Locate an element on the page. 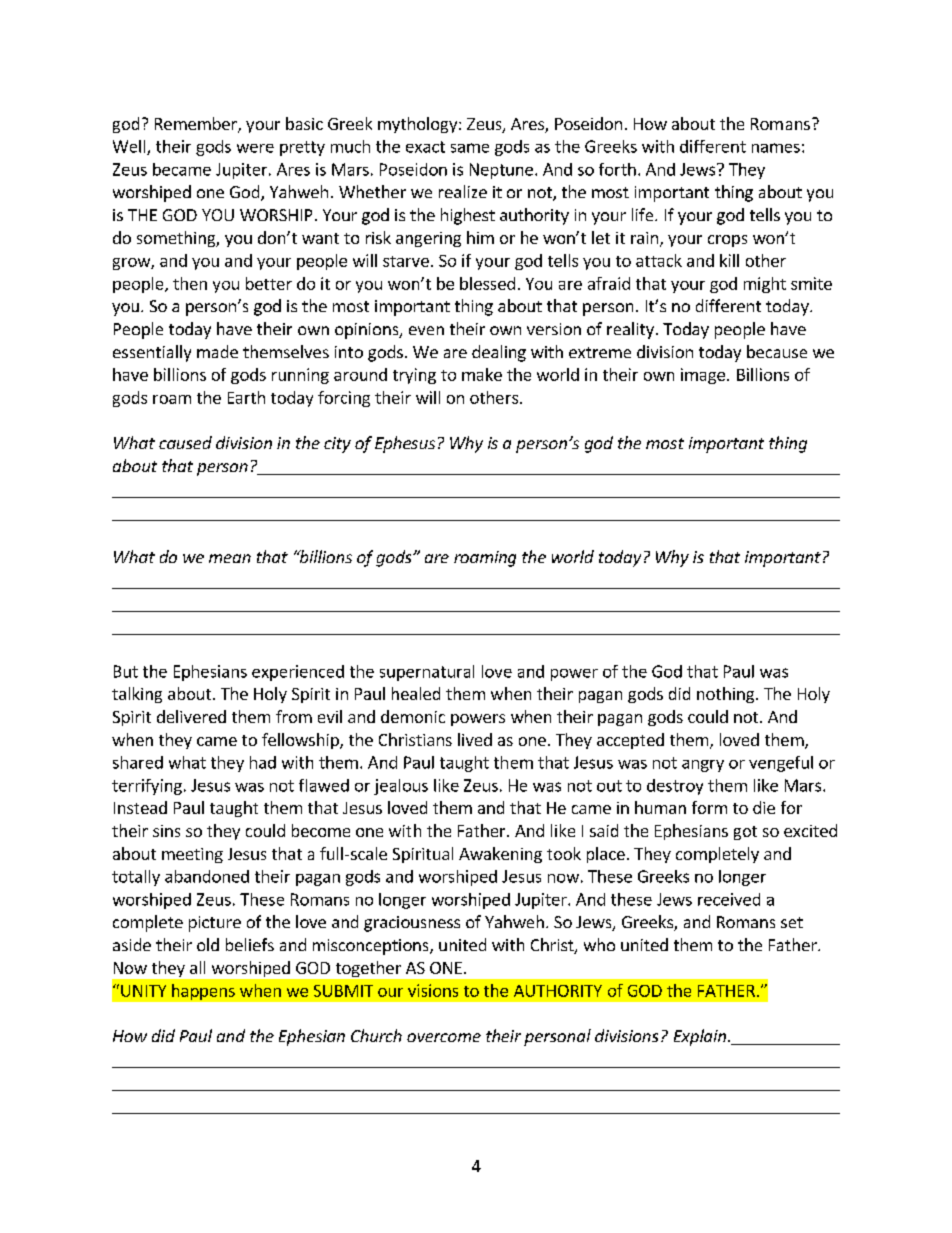 Image resolution: width=952 pixels, height=1233 pixels. form is located at coordinates (709, 807).
